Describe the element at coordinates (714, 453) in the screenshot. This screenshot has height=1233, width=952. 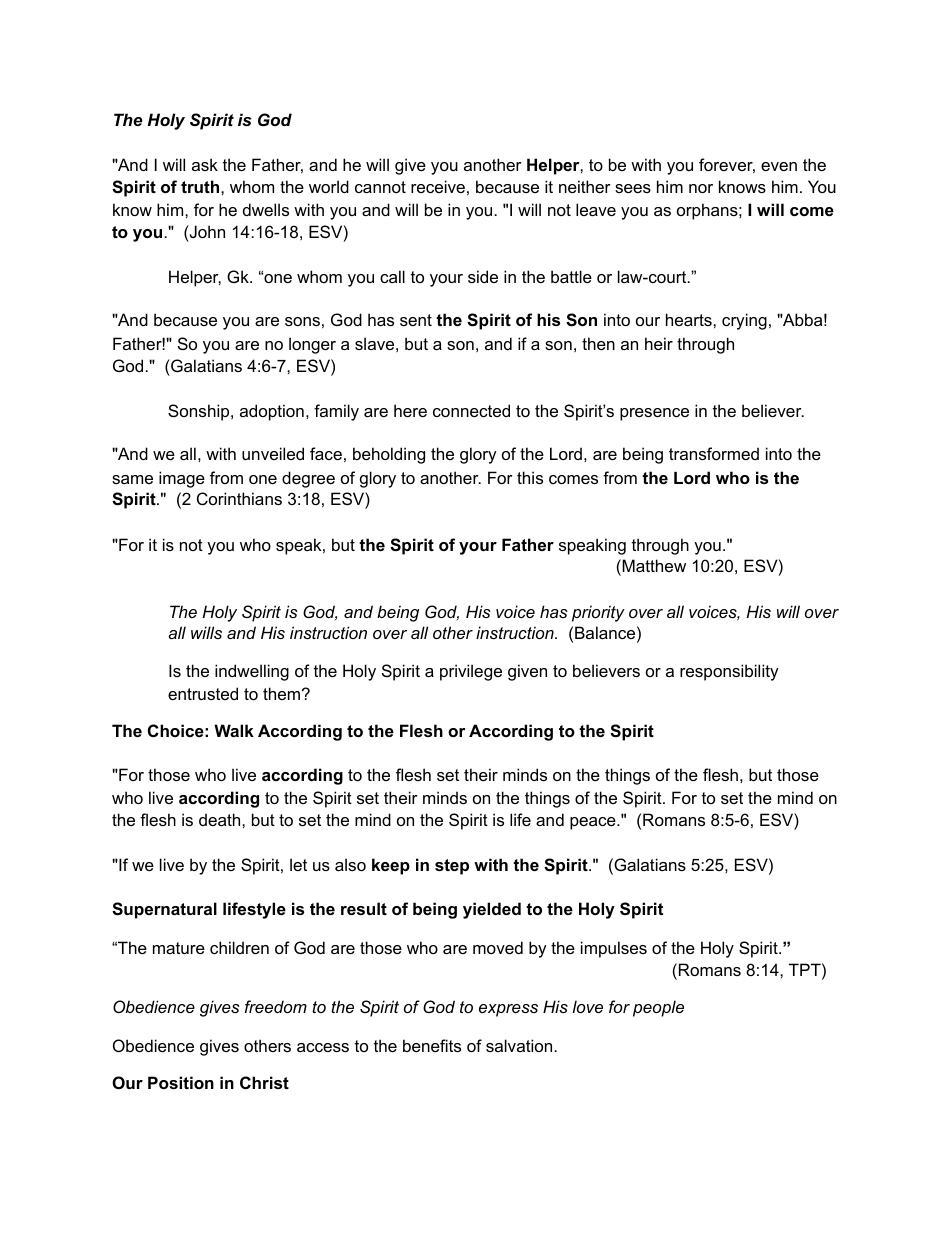
I see `transformed` at that location.
